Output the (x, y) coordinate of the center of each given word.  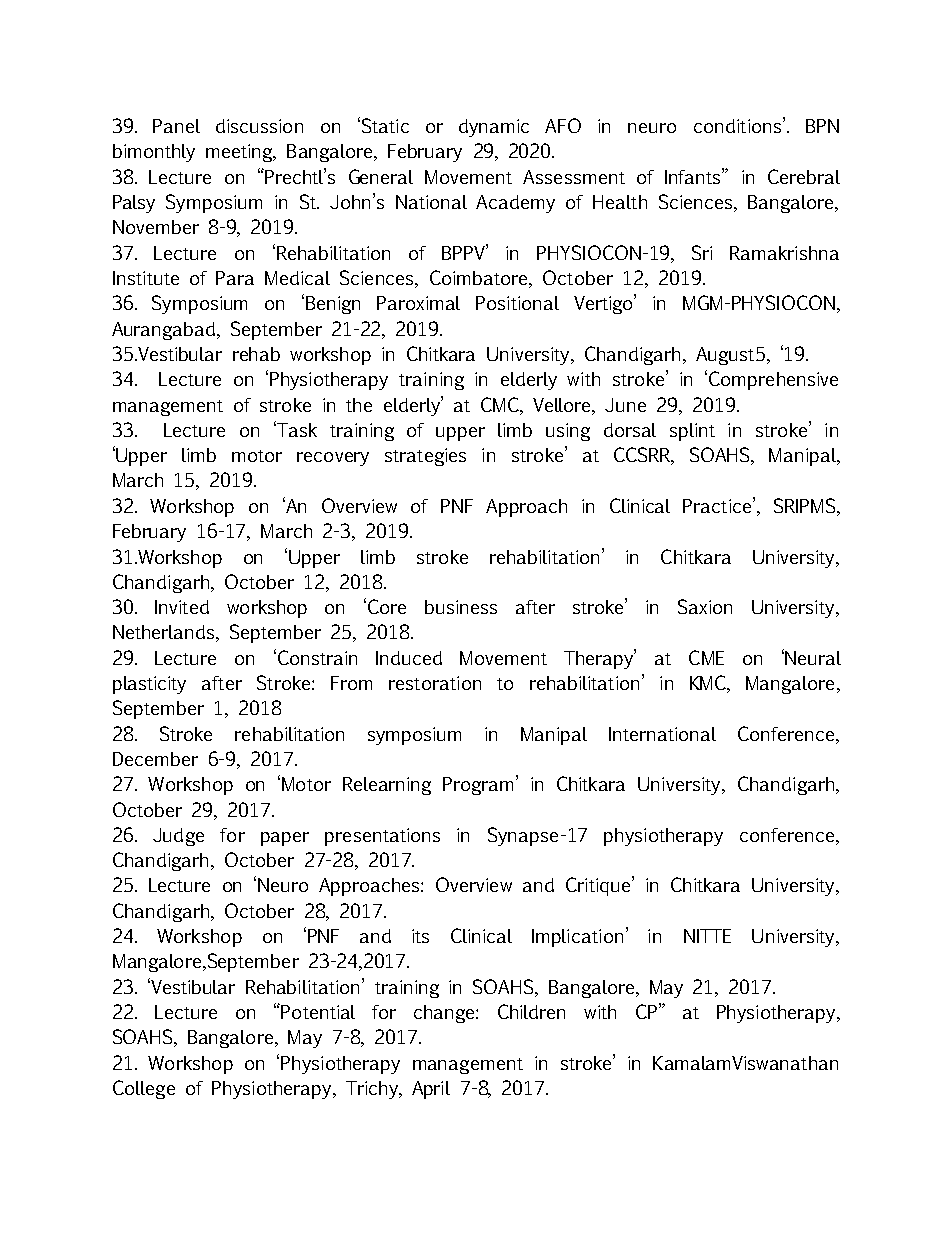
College (144, 1089)
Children (531, 1011)
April (431, 1090)
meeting (241, 153)
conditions (739, 125)
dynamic (494, 128)
